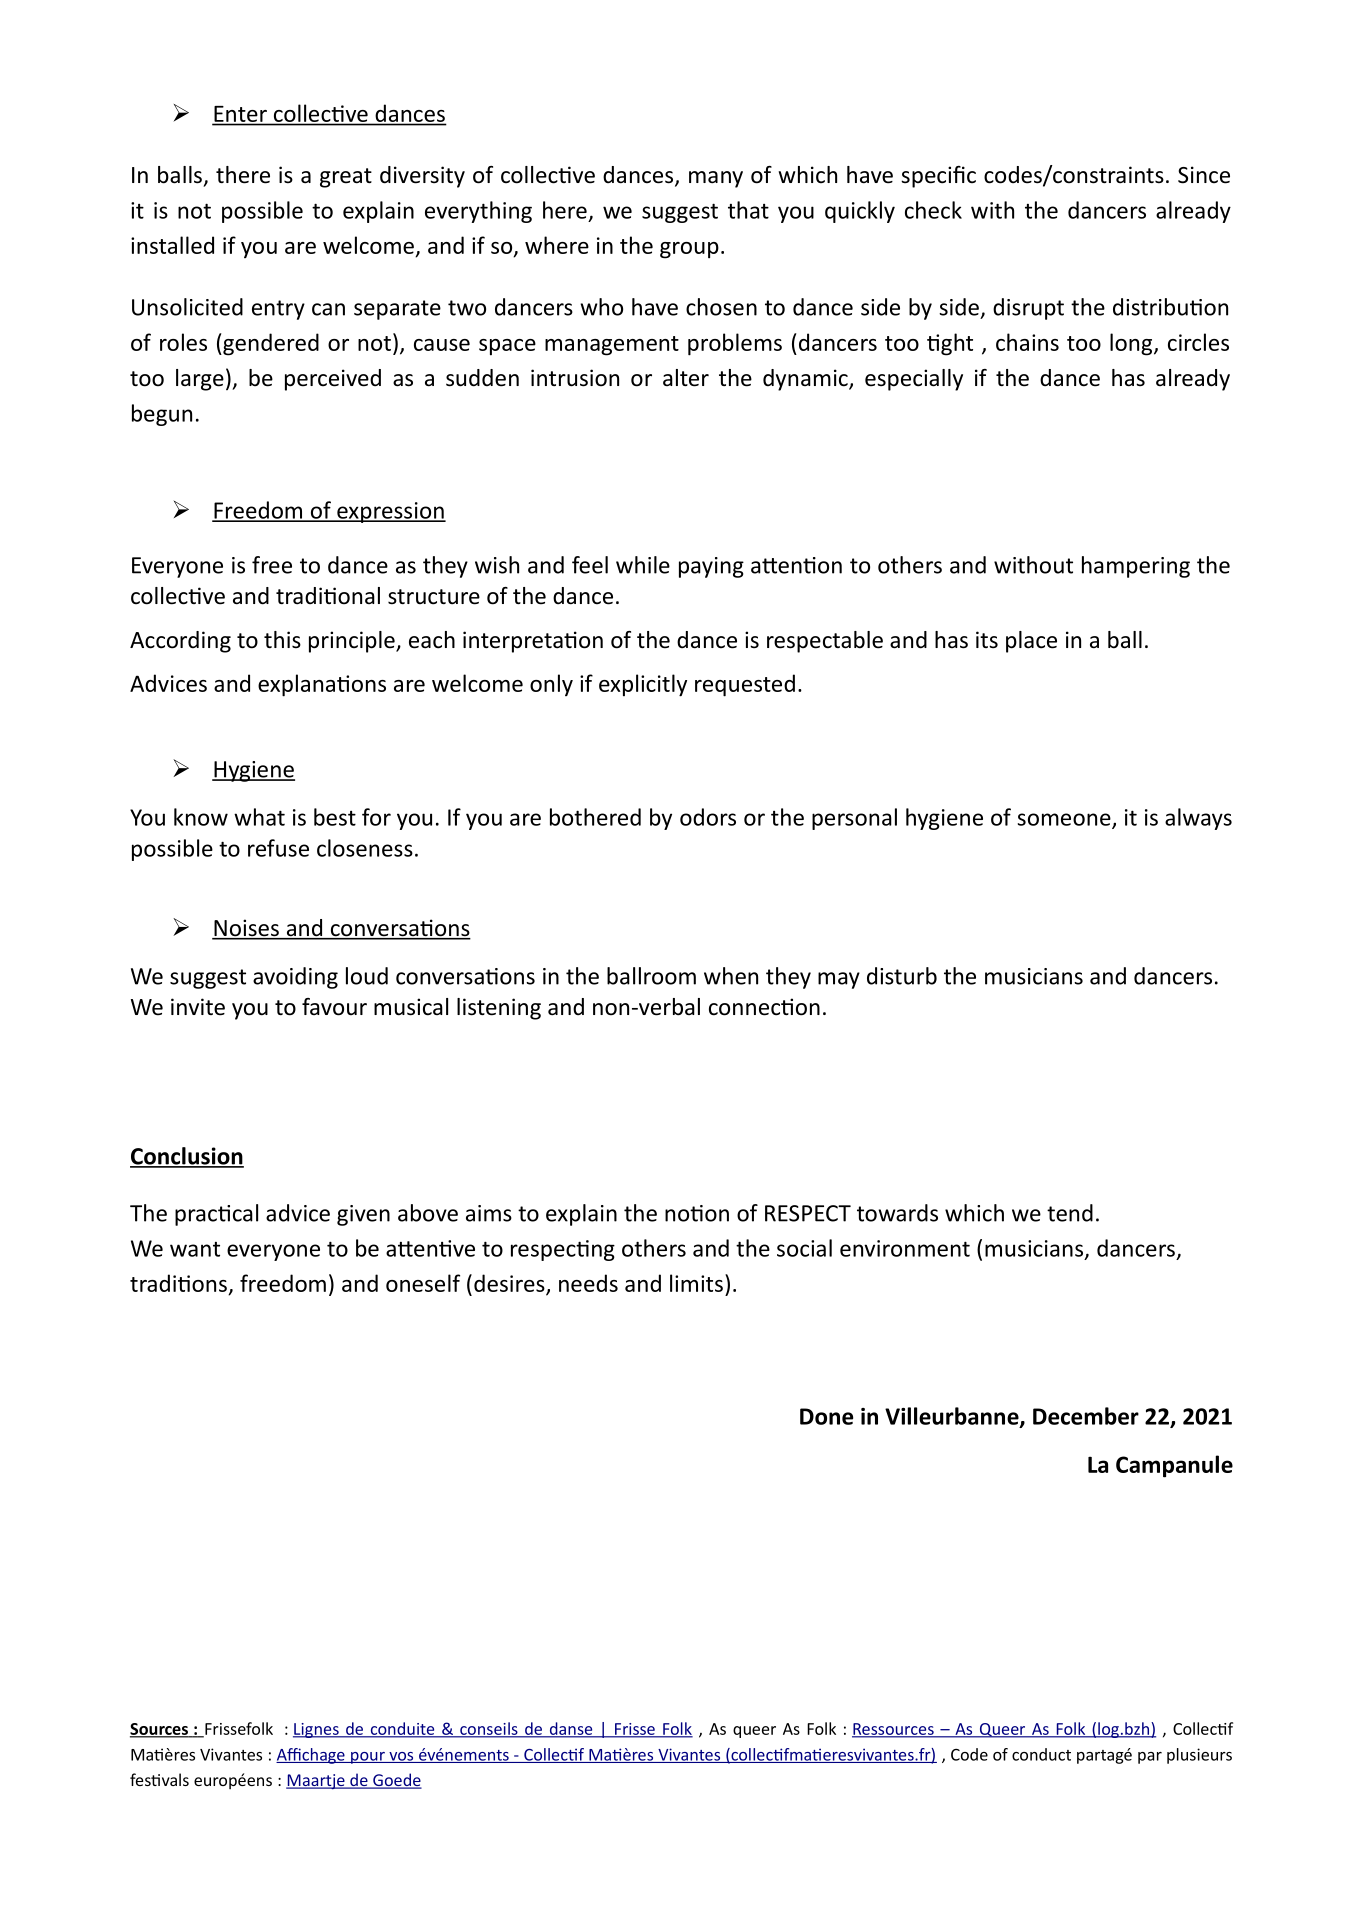 The image size is (1363, 1927). Describe the element at coordinates (697, 1213) in the image. I see `notion` at that location.
